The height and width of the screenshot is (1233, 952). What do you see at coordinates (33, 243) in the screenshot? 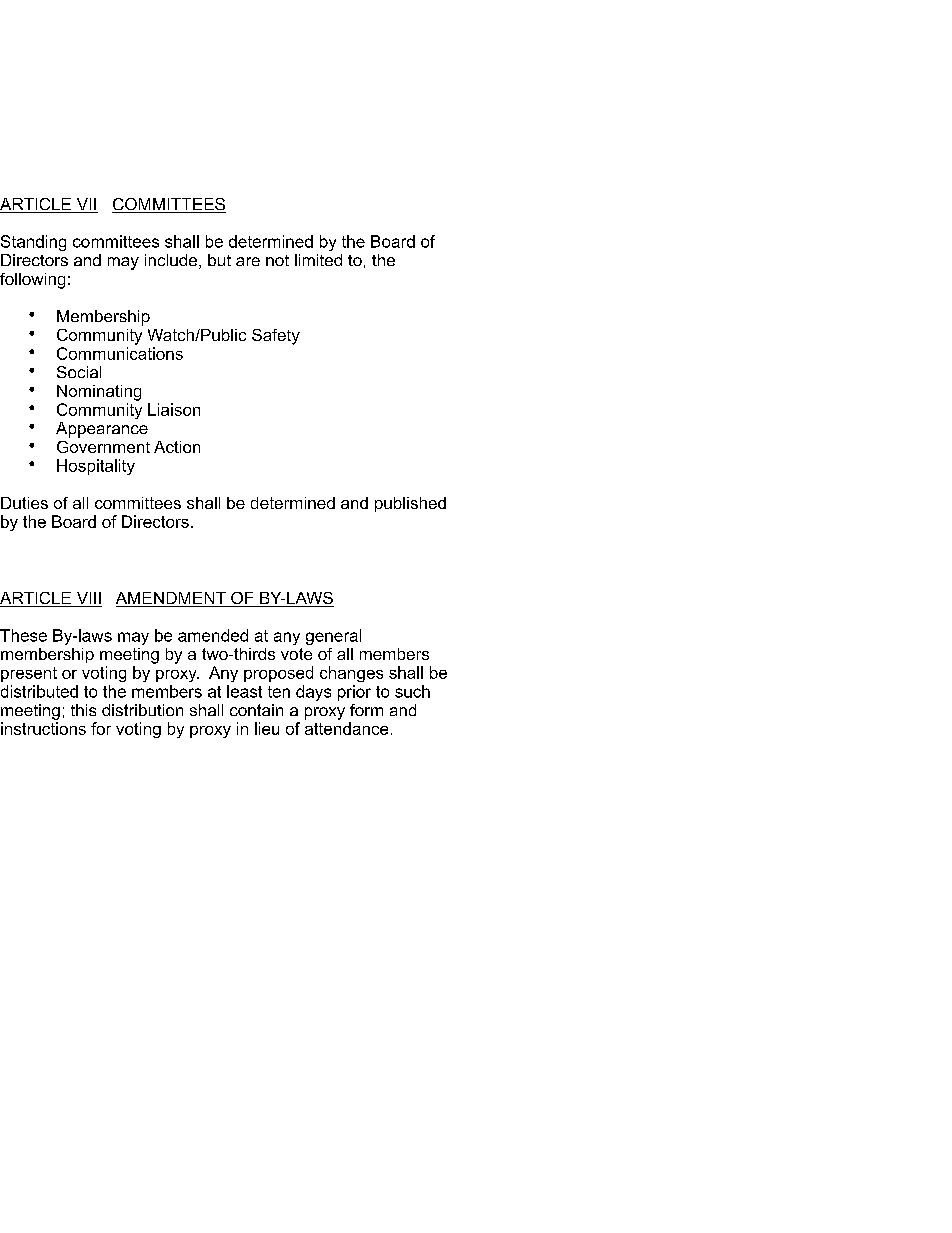
I see `Standing` at bounding box center [33, 243].
